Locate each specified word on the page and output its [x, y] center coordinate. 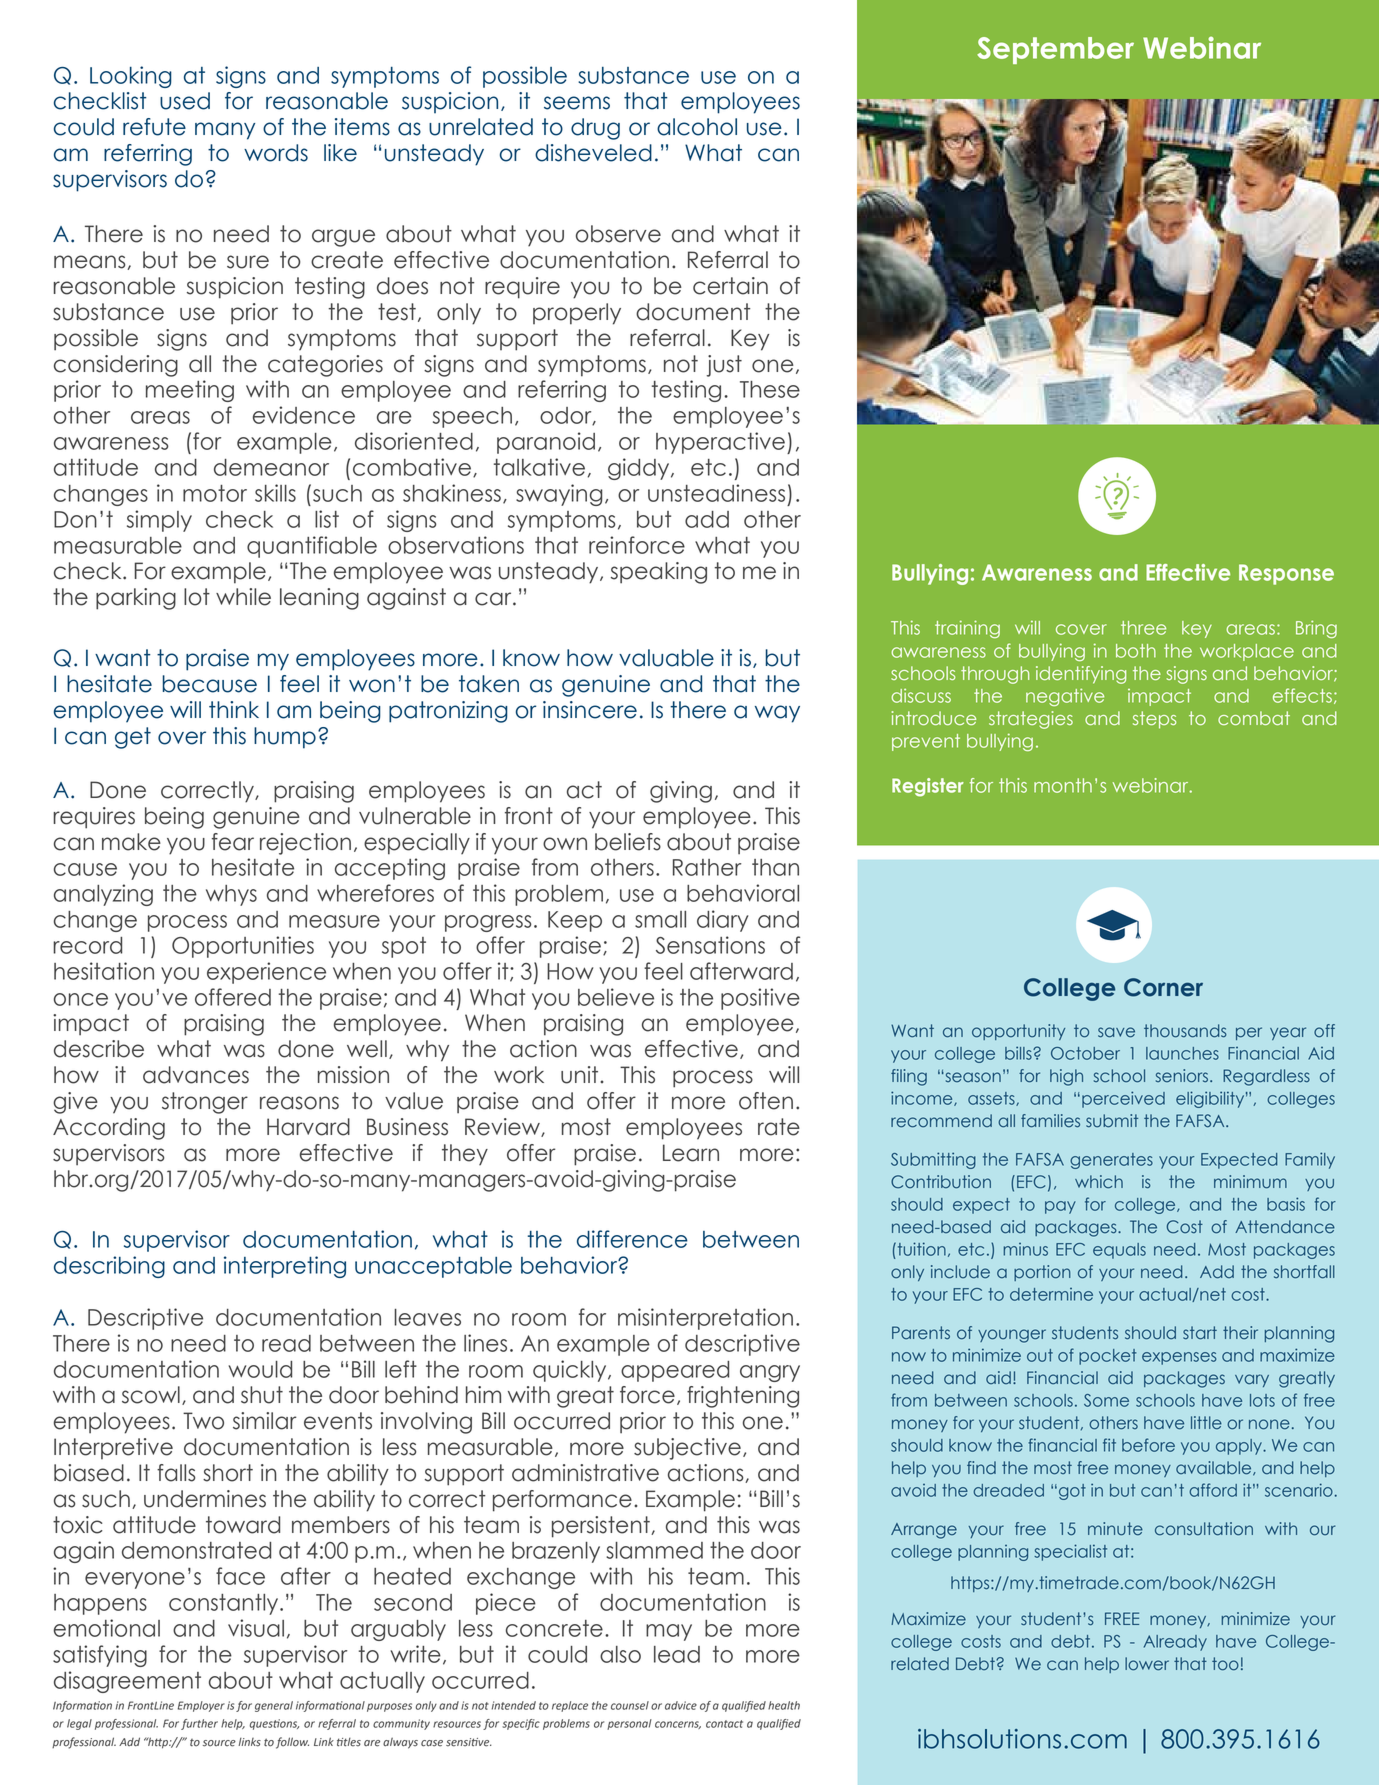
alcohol [697, 127]
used [185, 101]
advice [681, 1705]
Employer [201, 1706]
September [1055, 50]
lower [1147, 1664]
